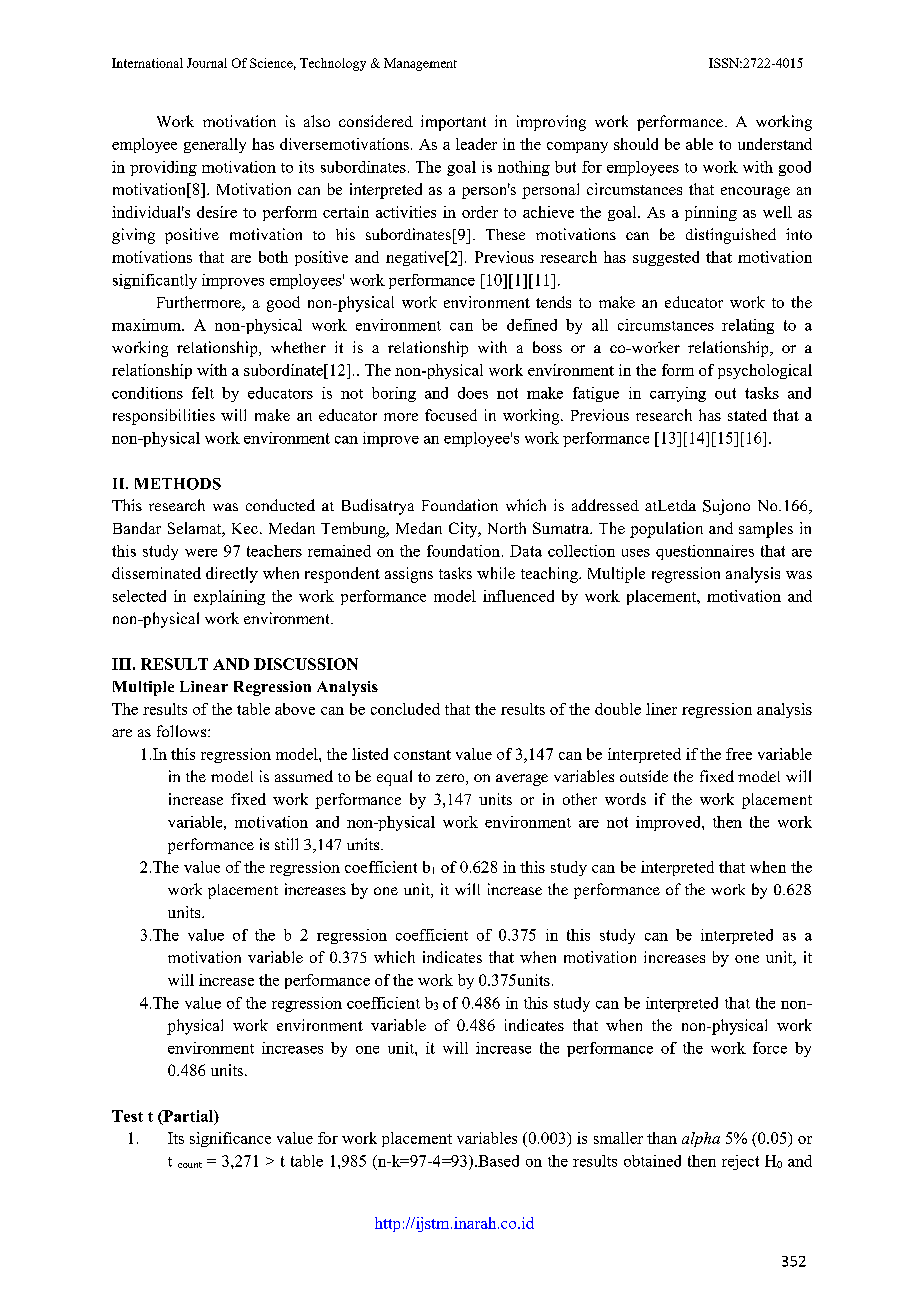  I want to click on important, so click(453, 123).
